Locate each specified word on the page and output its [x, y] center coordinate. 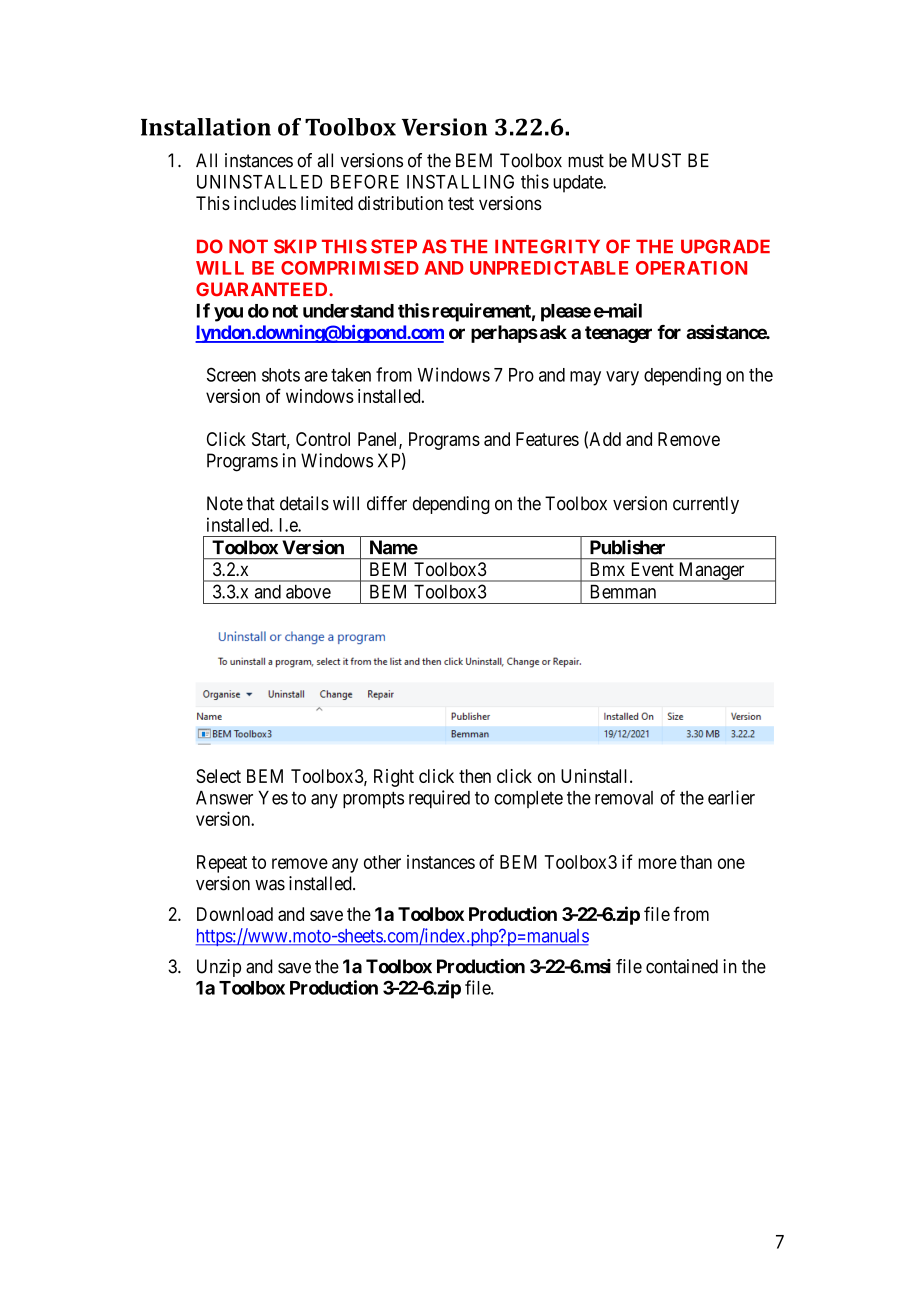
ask [553, 332]
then [475, 776]
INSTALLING [460, 181]
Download [235, 914]
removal [624, 798]
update [578, 184]
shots [281, 375]
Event [653, 569]
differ [387, 503]
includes [265, 203]
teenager [618, 334]
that [260, 503]
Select [218, 776]
